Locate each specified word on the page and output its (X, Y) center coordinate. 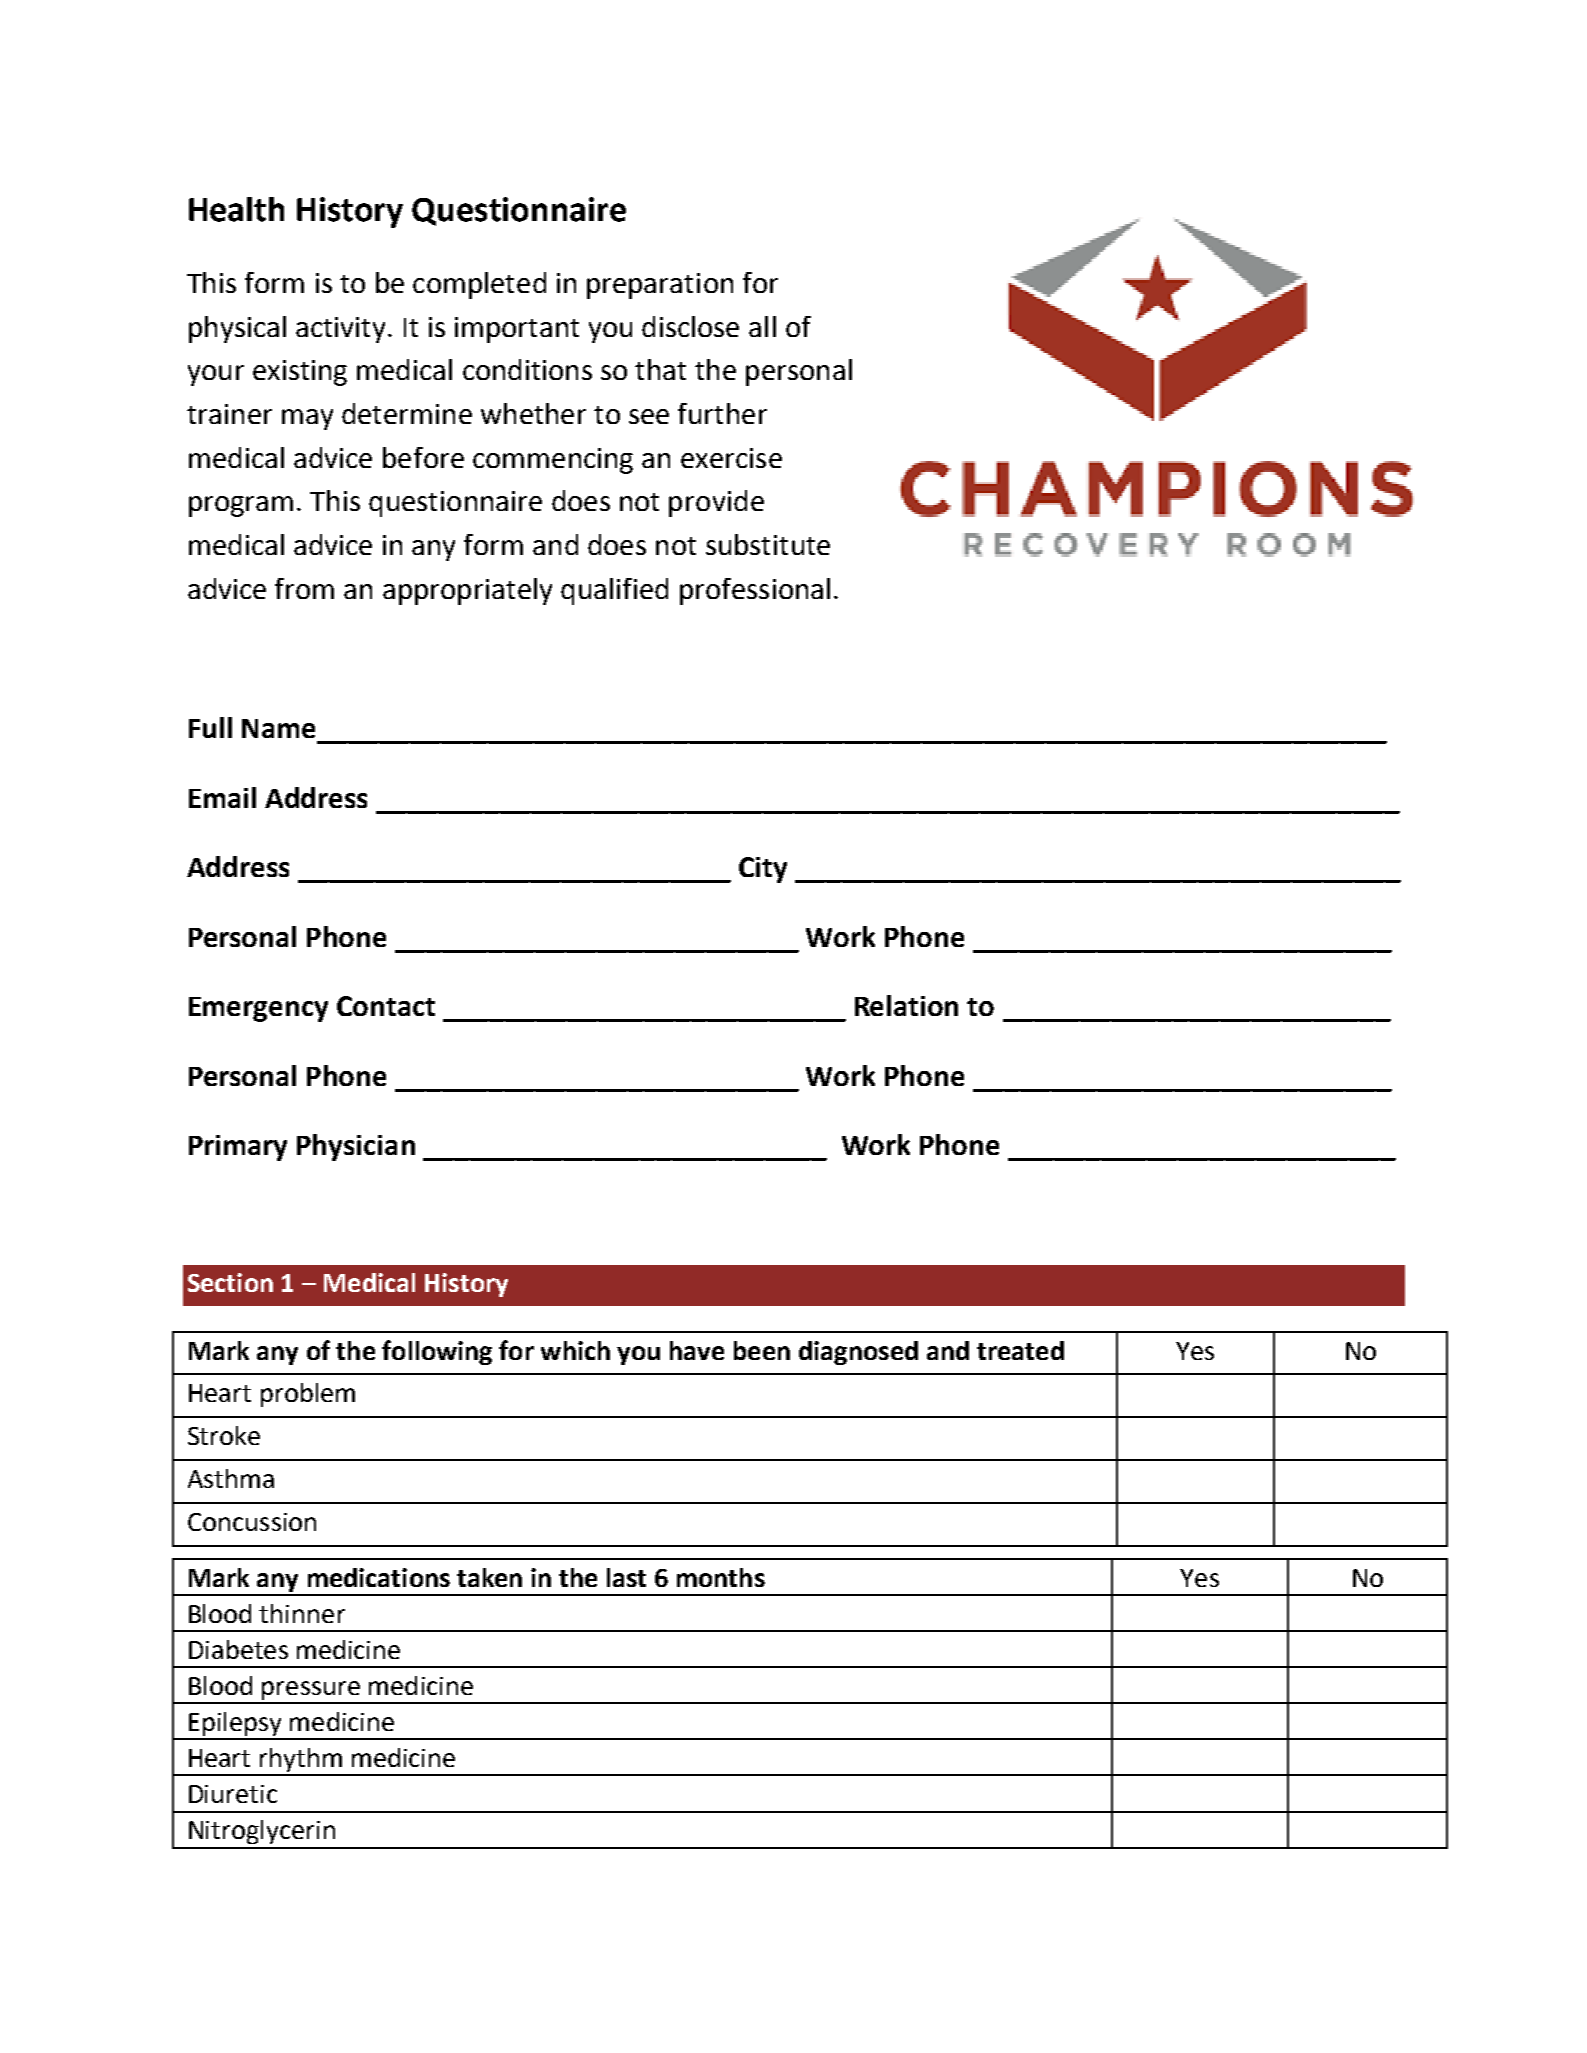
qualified (614, 591)
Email (222, 797)
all (762, 326)
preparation (660, 286)
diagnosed (858, 1353)
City (763, 870)
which (575, 1350)
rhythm (301, 1761)
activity (340, 330)
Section (230, 1282)
